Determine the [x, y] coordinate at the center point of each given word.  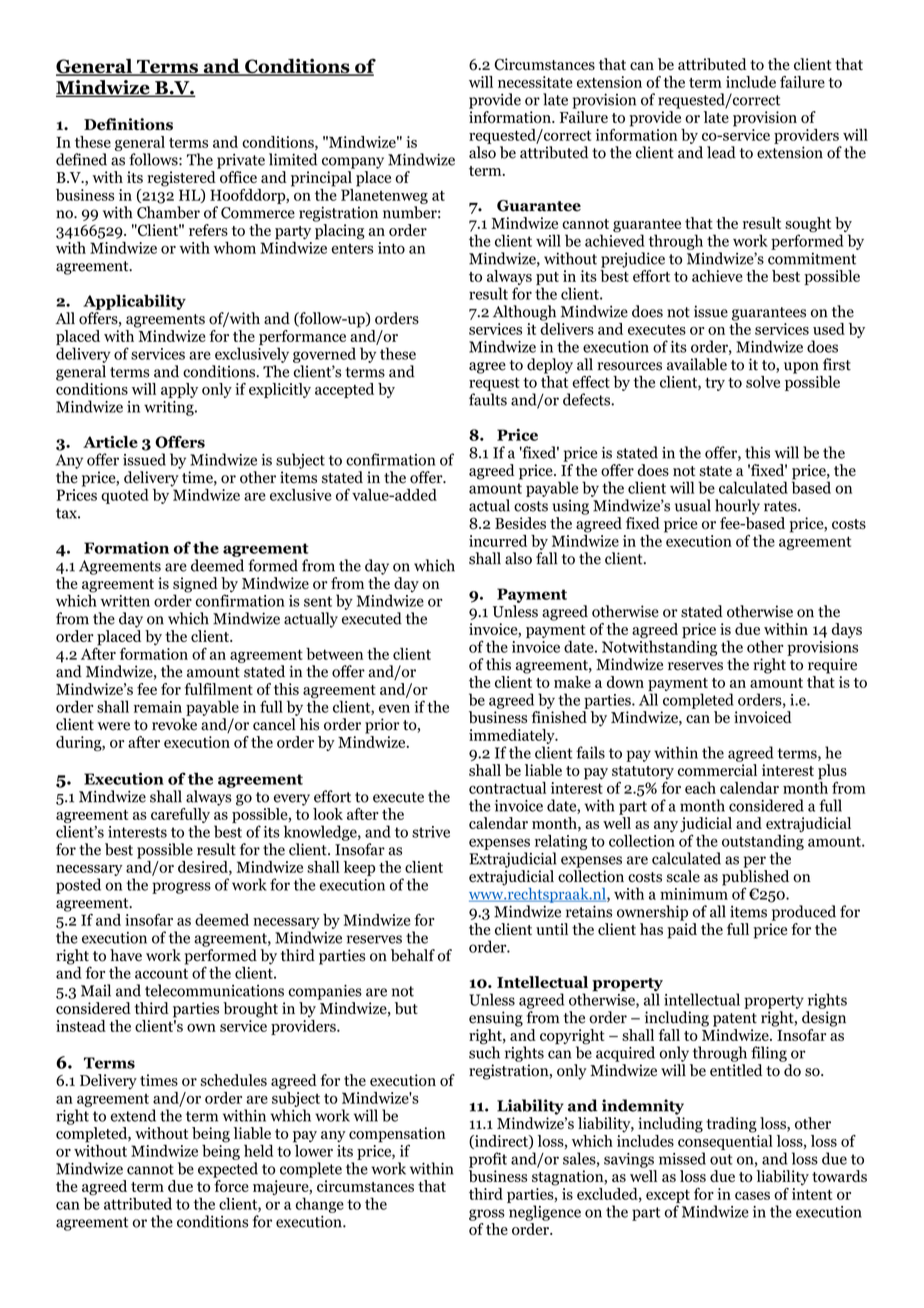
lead [721, 152]
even [394, 708]
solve [763, 382]
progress [181, 888]
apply [179, 390]
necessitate [535, 82]
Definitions [128, 124]
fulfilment [218, 689]
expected [228, 1170]
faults [488, 399]
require [832, 666]
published [755, 879]
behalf [413, 955]
